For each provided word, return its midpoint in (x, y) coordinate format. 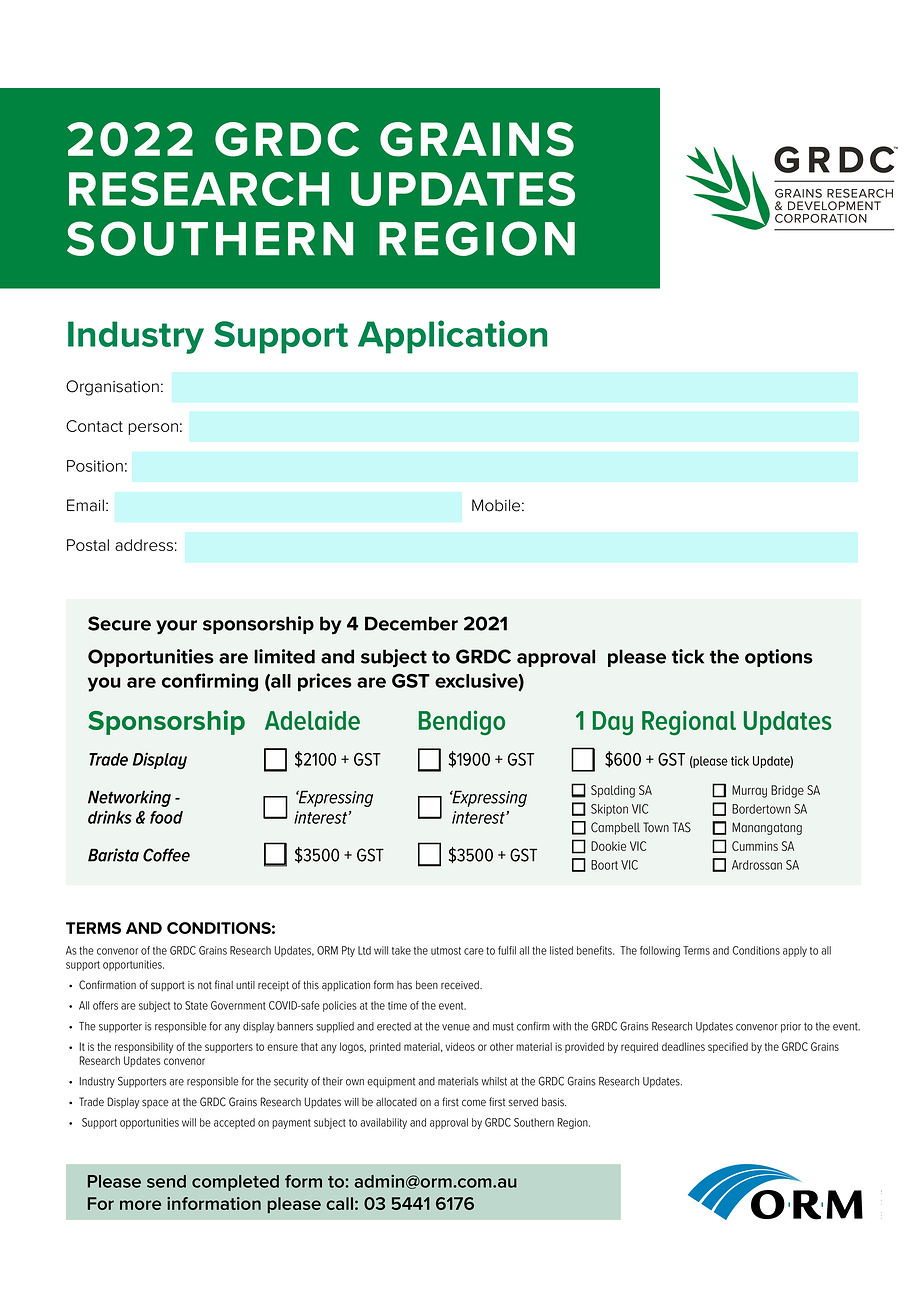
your (176, 627)
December (411, 623)
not (205, 985)
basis (554, 1102)
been (427, 985)
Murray (749, 791)
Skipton (609, 810)
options (779, 658)
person (153, 429)
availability (383, 1123)
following (660, 951)
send (166, 1181)
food (166, 817)
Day (613, 723)
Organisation (112, 388)
